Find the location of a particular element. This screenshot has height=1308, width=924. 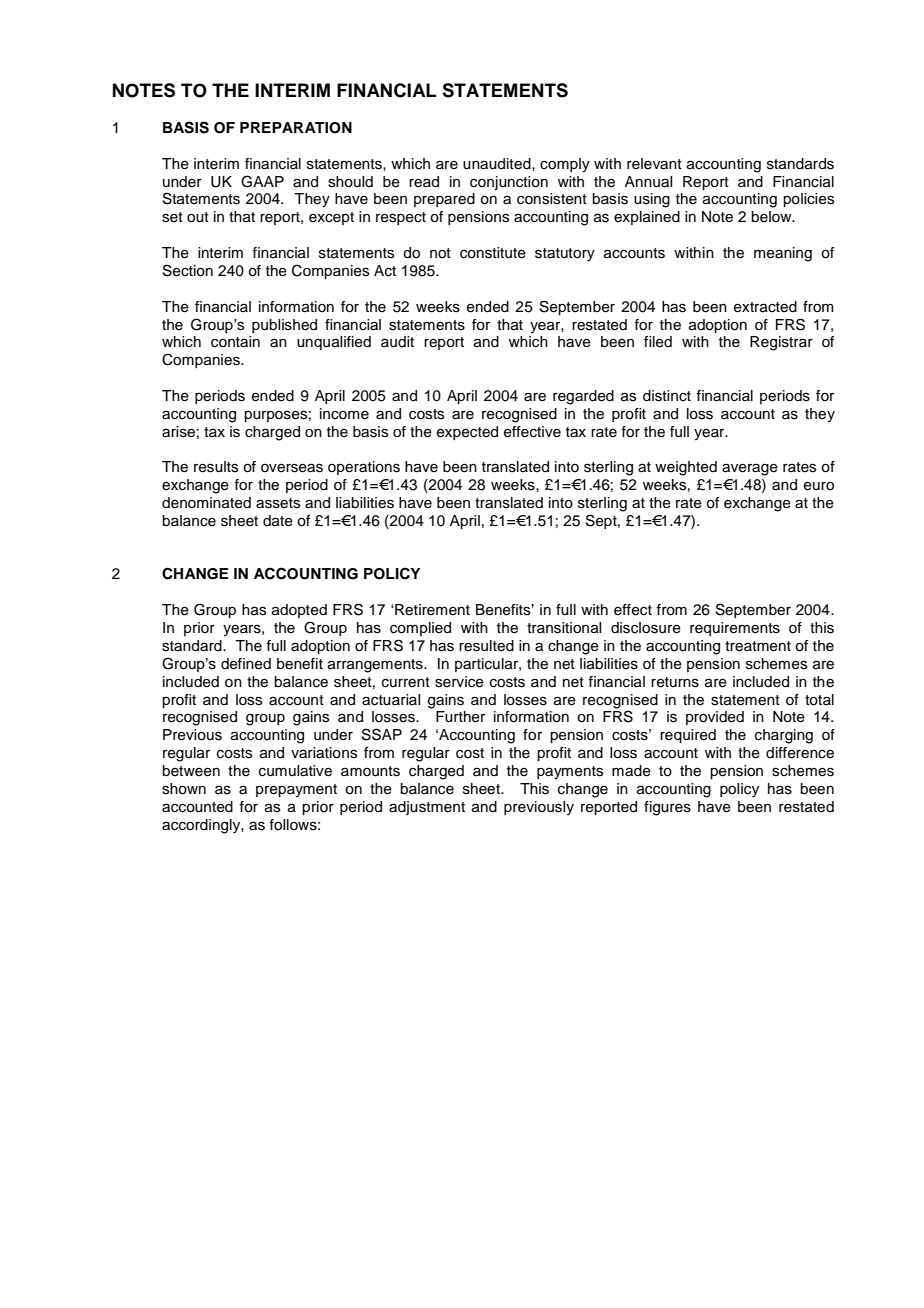

defined is located at coordinates (246, 664).
